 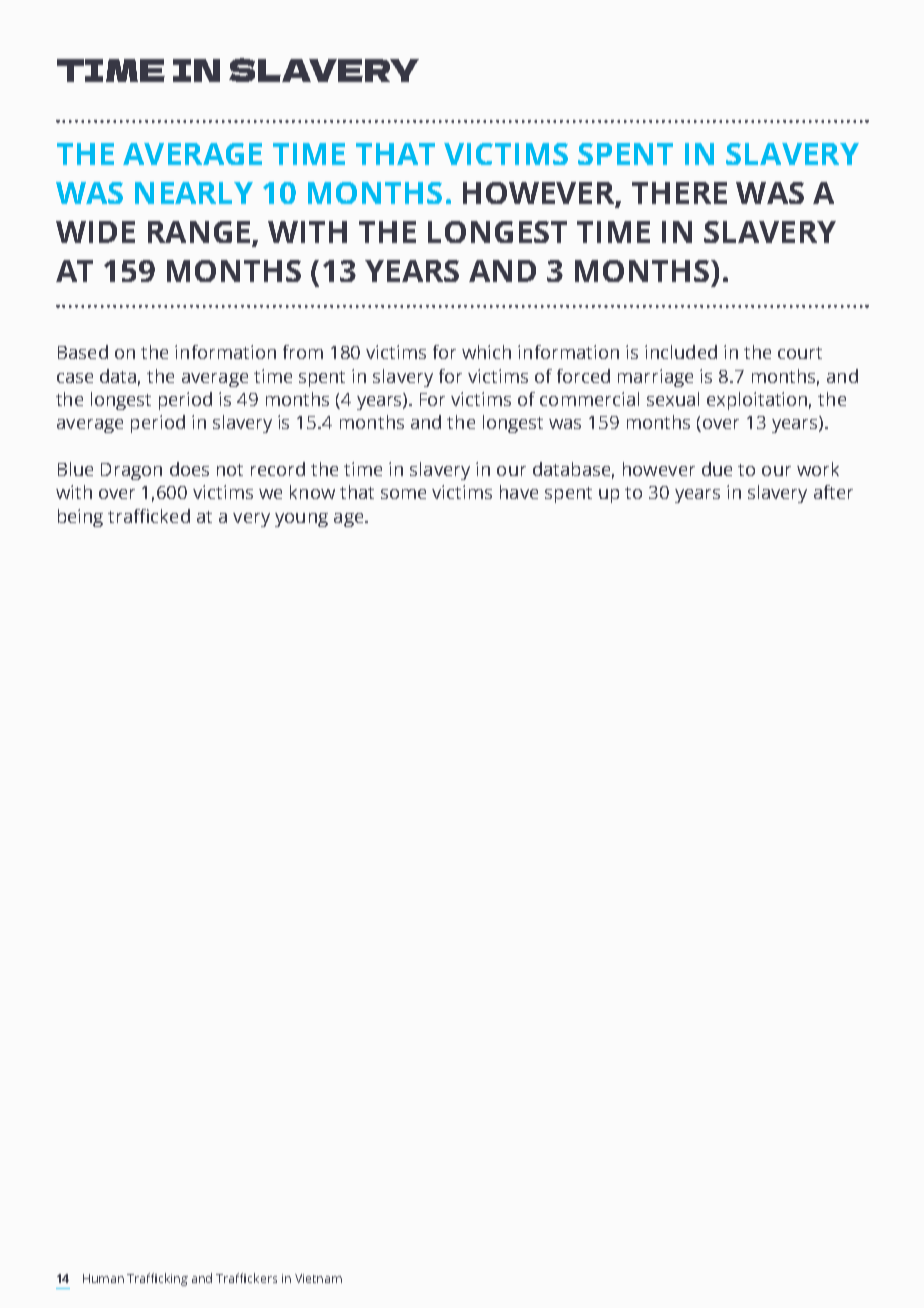 What do you see at coordinates (486, 352) in the screenshot?
I see `which` at bounding box center [486, 352].
